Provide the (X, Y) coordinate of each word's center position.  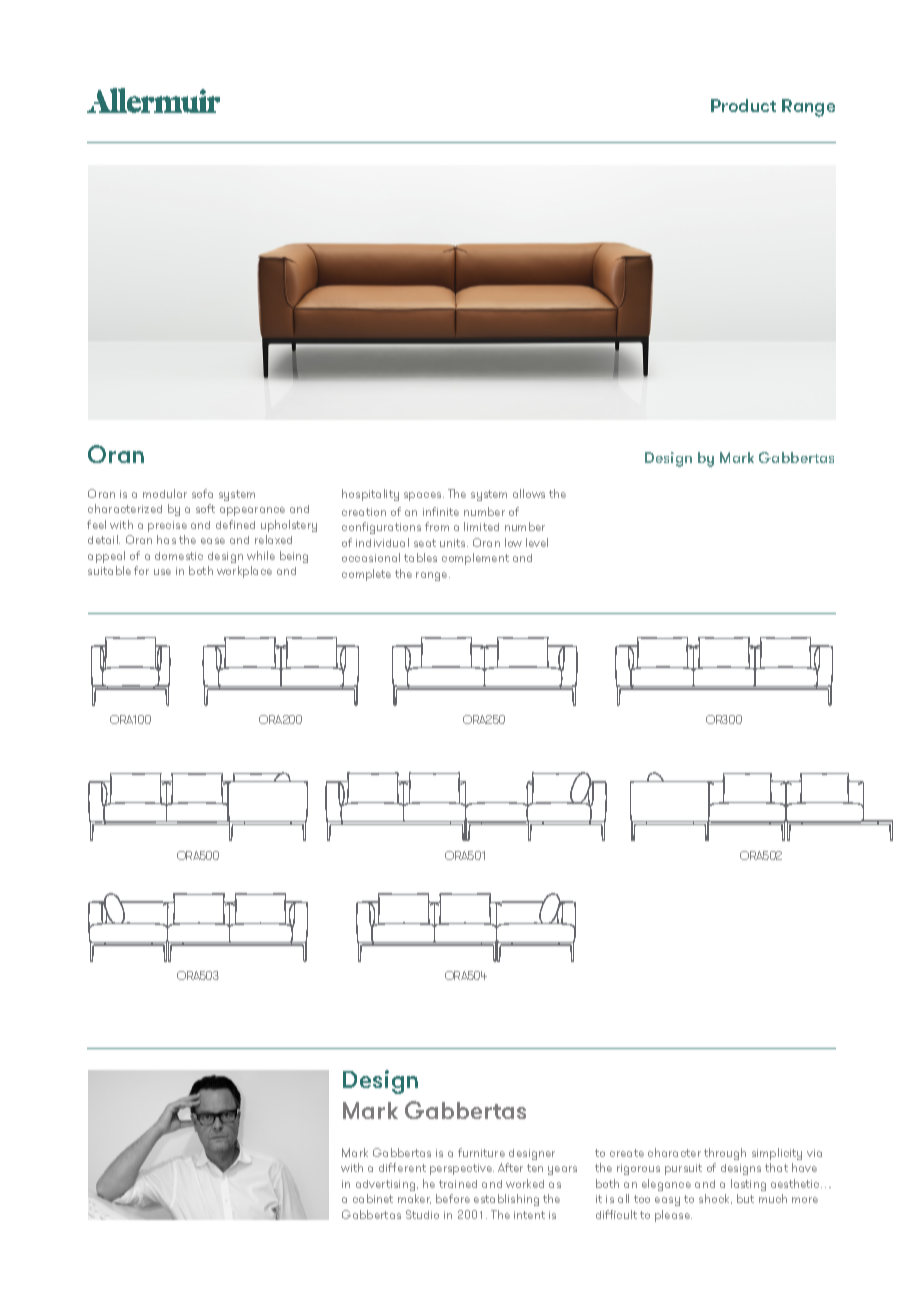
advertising (387, 1185)
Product (743, 105)
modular (165, 493)
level (537, 542)
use (162, 572)
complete (366, 575)
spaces (424, 496)
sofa (202, 493)
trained (458, 1184)
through (725, 1154)
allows (529, 493)
